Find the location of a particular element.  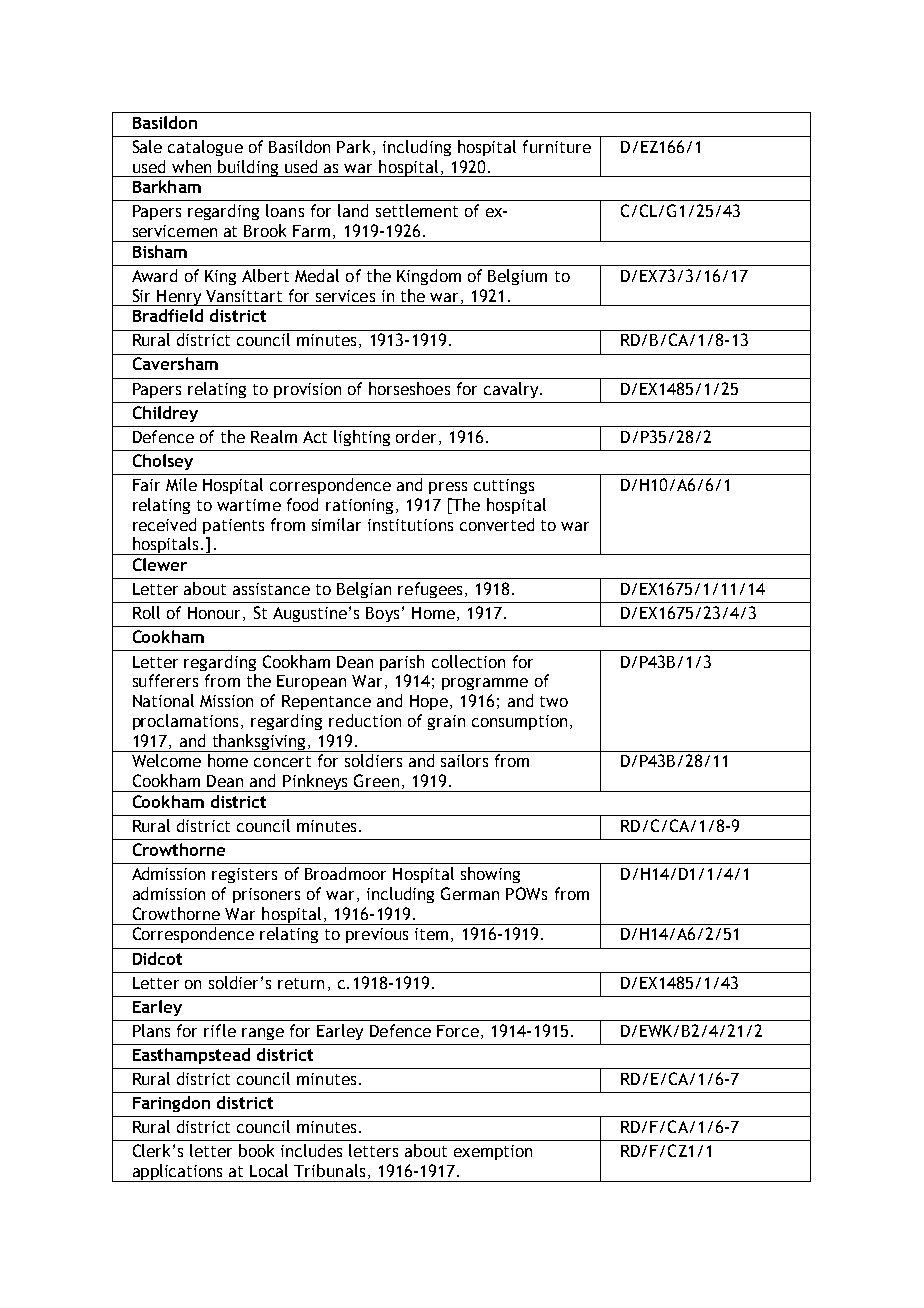

programme is located at coordinates (485, 684).
